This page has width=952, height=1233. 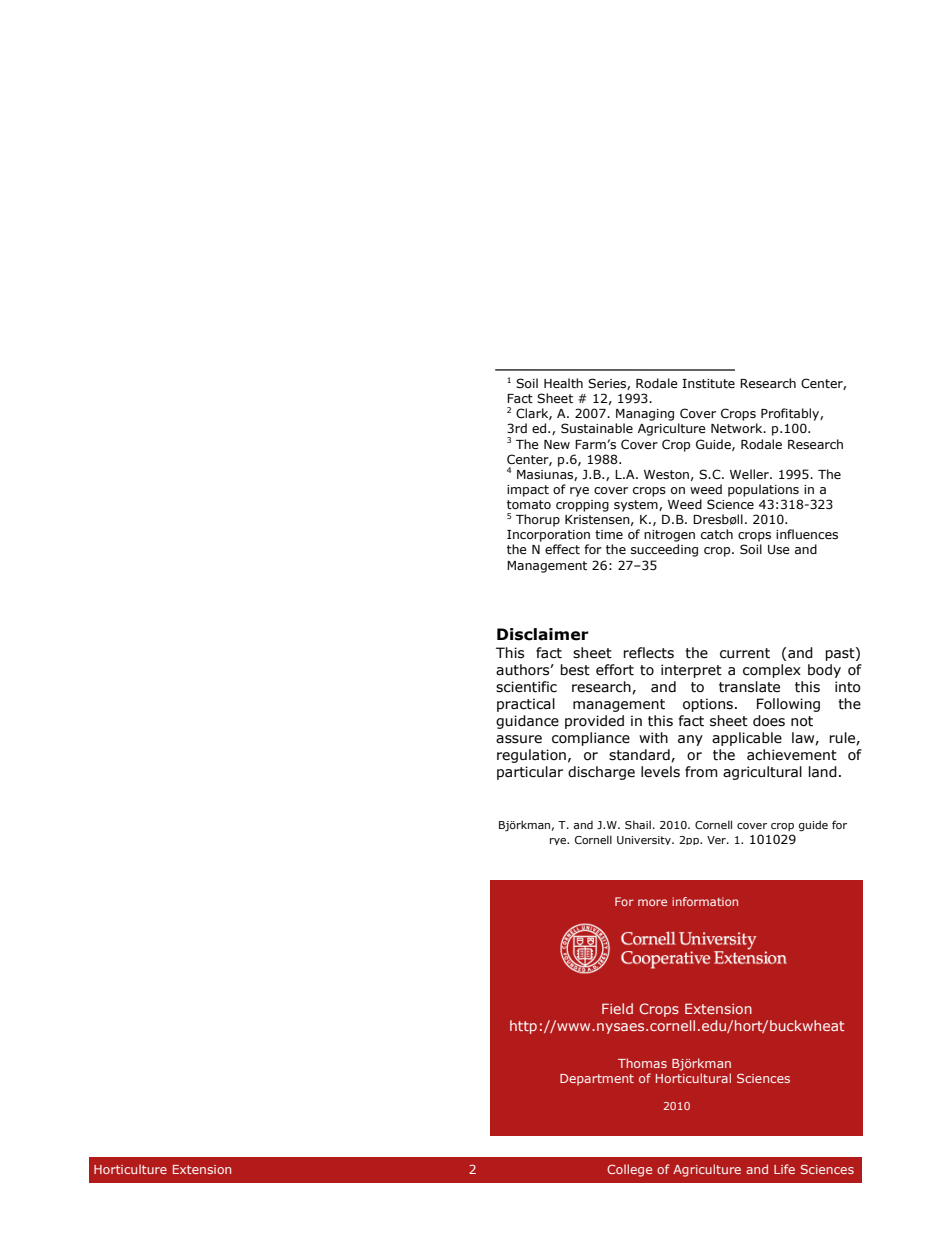 I want to click on Network, so click(x=738, y=428).
